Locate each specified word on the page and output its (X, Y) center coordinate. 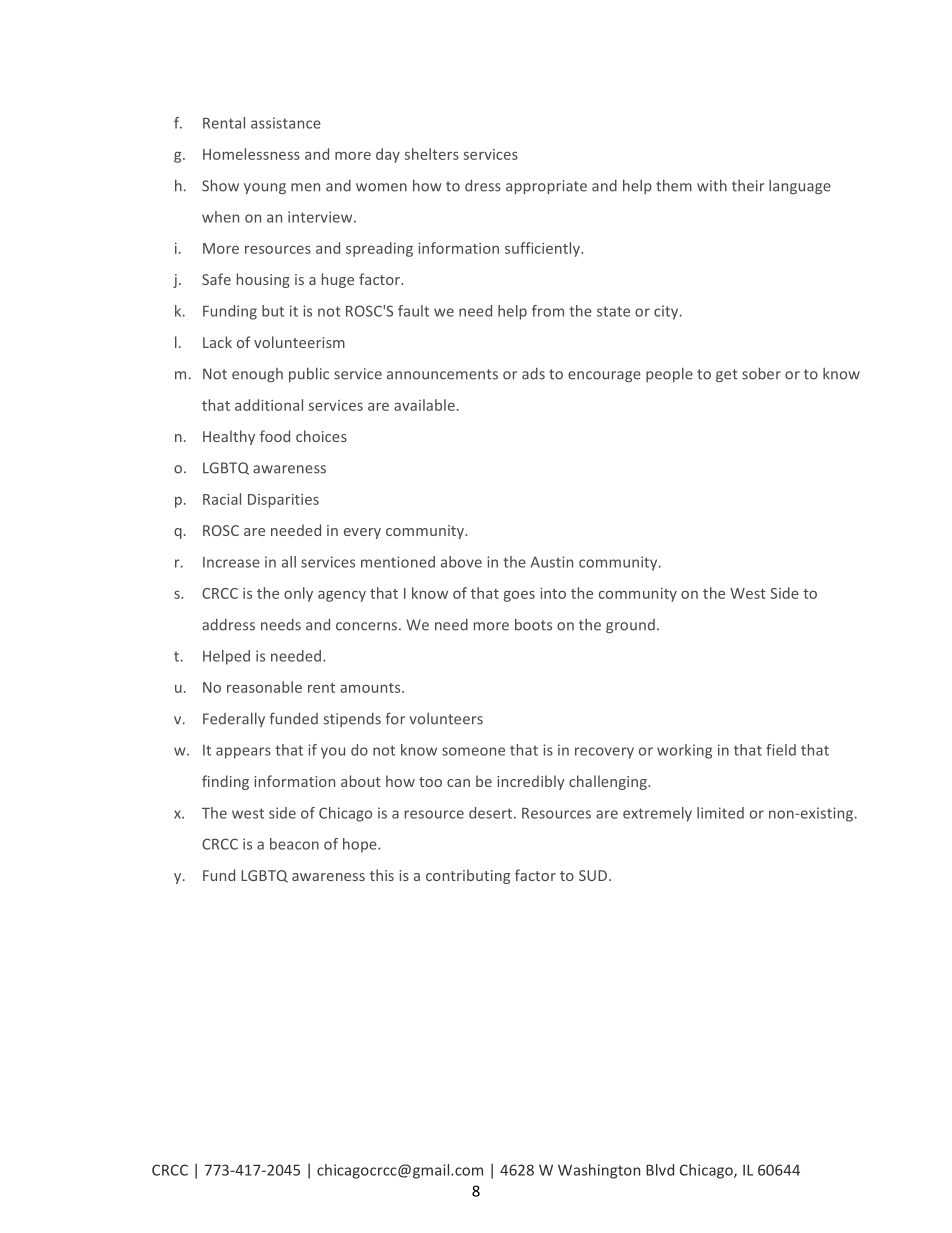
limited (720, 813)
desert (492, 813)
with (712, 185)
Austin (552, 562)
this (382, 875)
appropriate (546, 187)
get (727, 375)
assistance (286, 123)
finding (225, 782)
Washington (599, 1171)
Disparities (283, 501)
